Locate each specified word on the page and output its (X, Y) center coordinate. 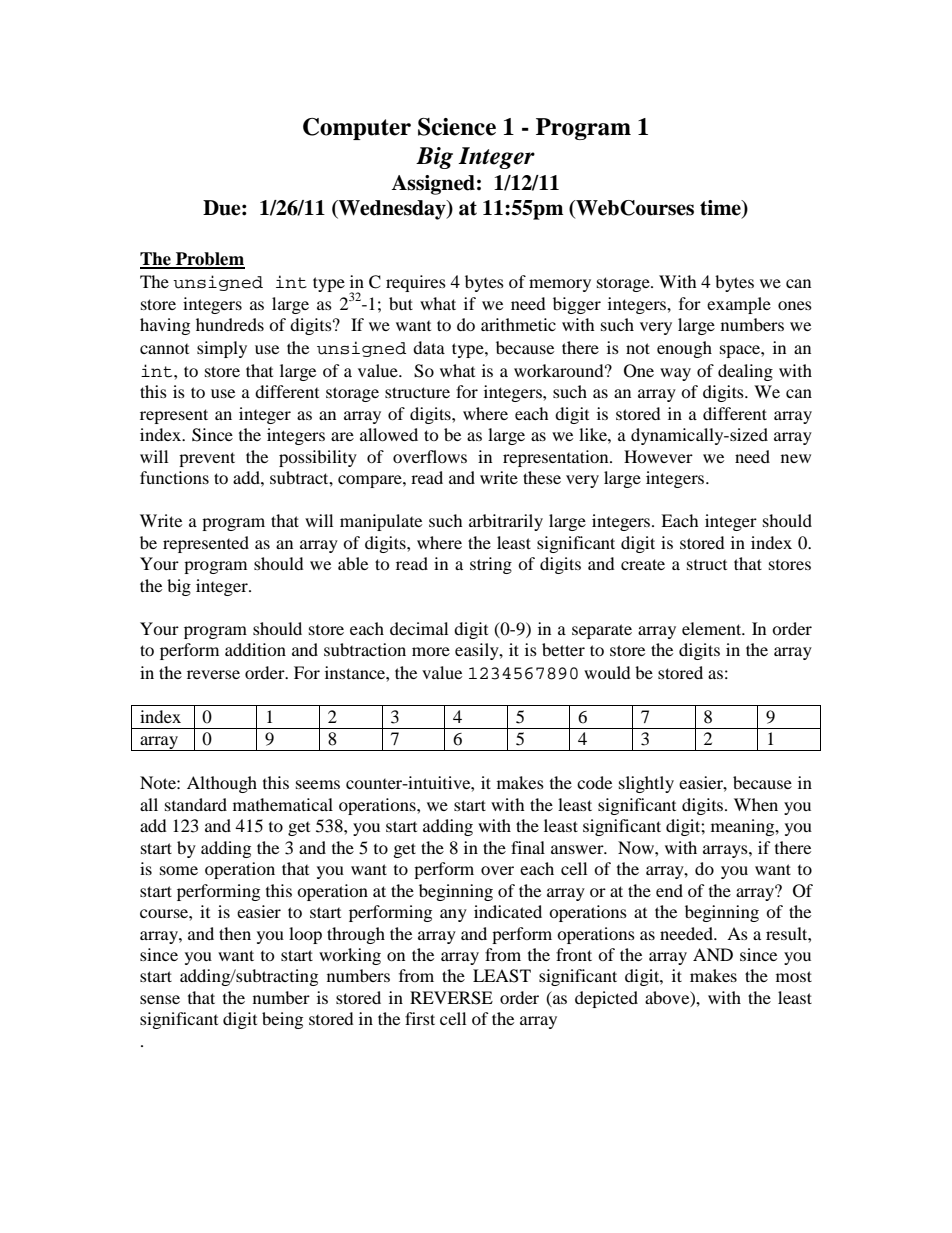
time (721, 208)
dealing (745, 372)
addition (255, 649)
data (429, 347)
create (643, 564)
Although (222, 784)
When (756, 804)
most (794, 976)
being (282, 1020)
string (491, 565)
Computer (357, 129)
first (420, 1018)
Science (457, 127)
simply (222, 349)
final (528, 847)
